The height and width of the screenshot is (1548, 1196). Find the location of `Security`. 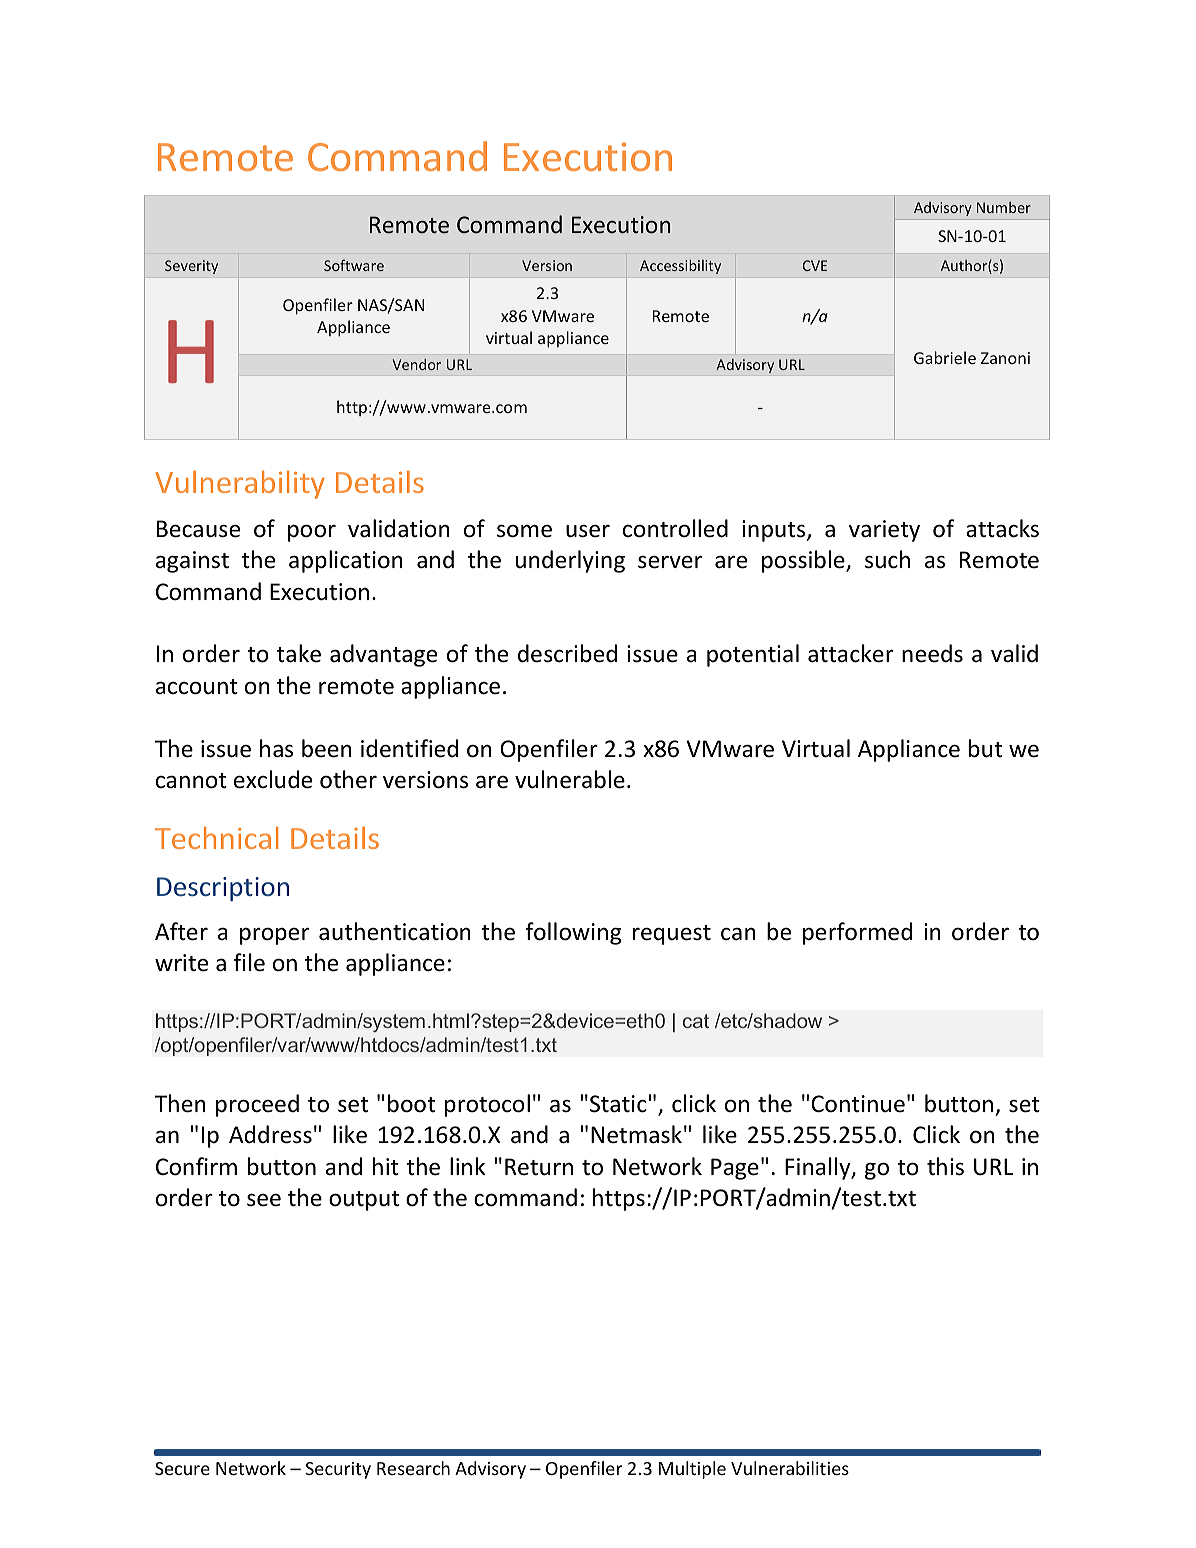

Security is located at coordinates (338, 1470).
